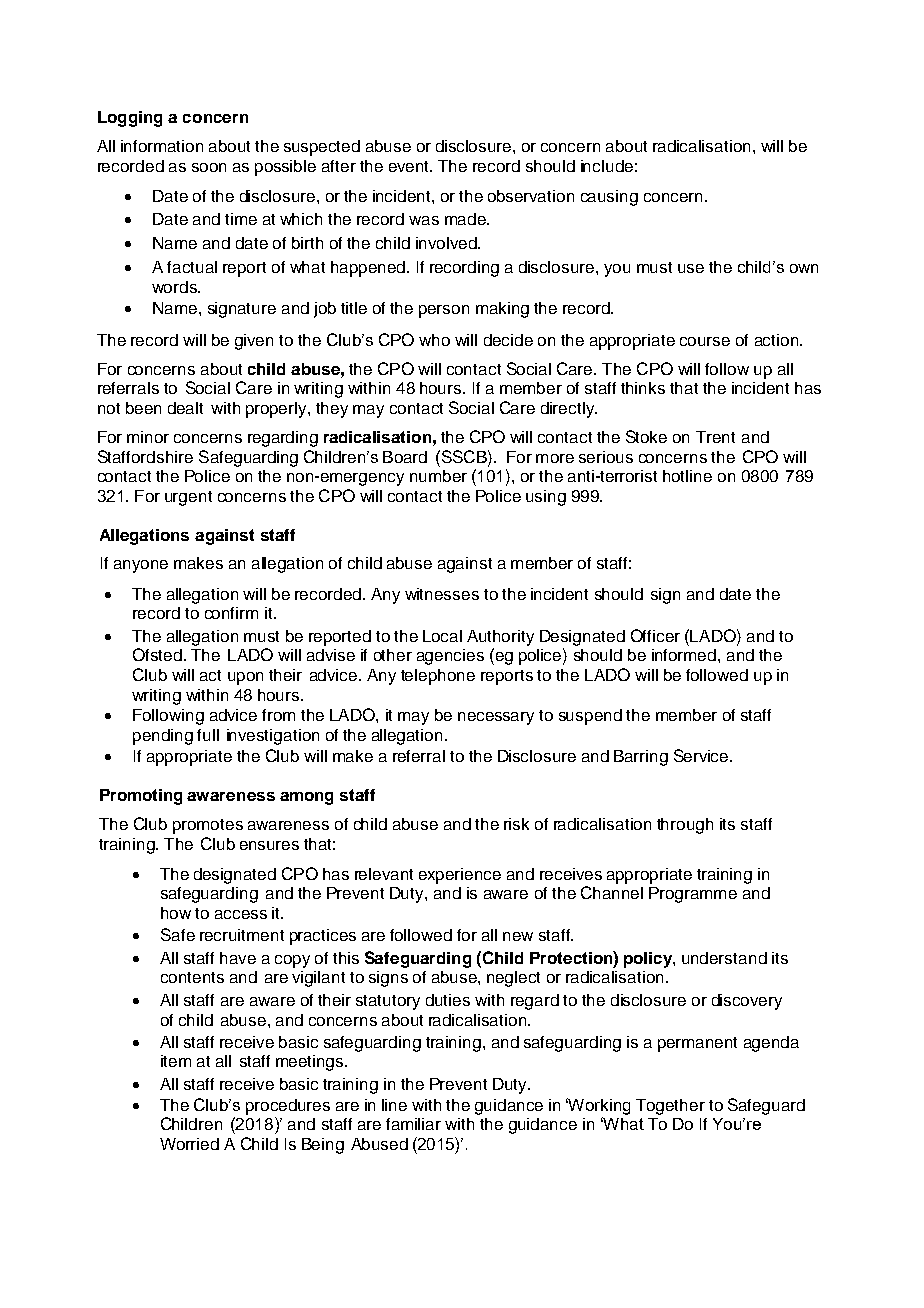 The width and height of the screenshot is (924, 1308). What do you see at coordinates (209, 167) in the screenshot?
I see `soon` at bounding box center [209, 167].
